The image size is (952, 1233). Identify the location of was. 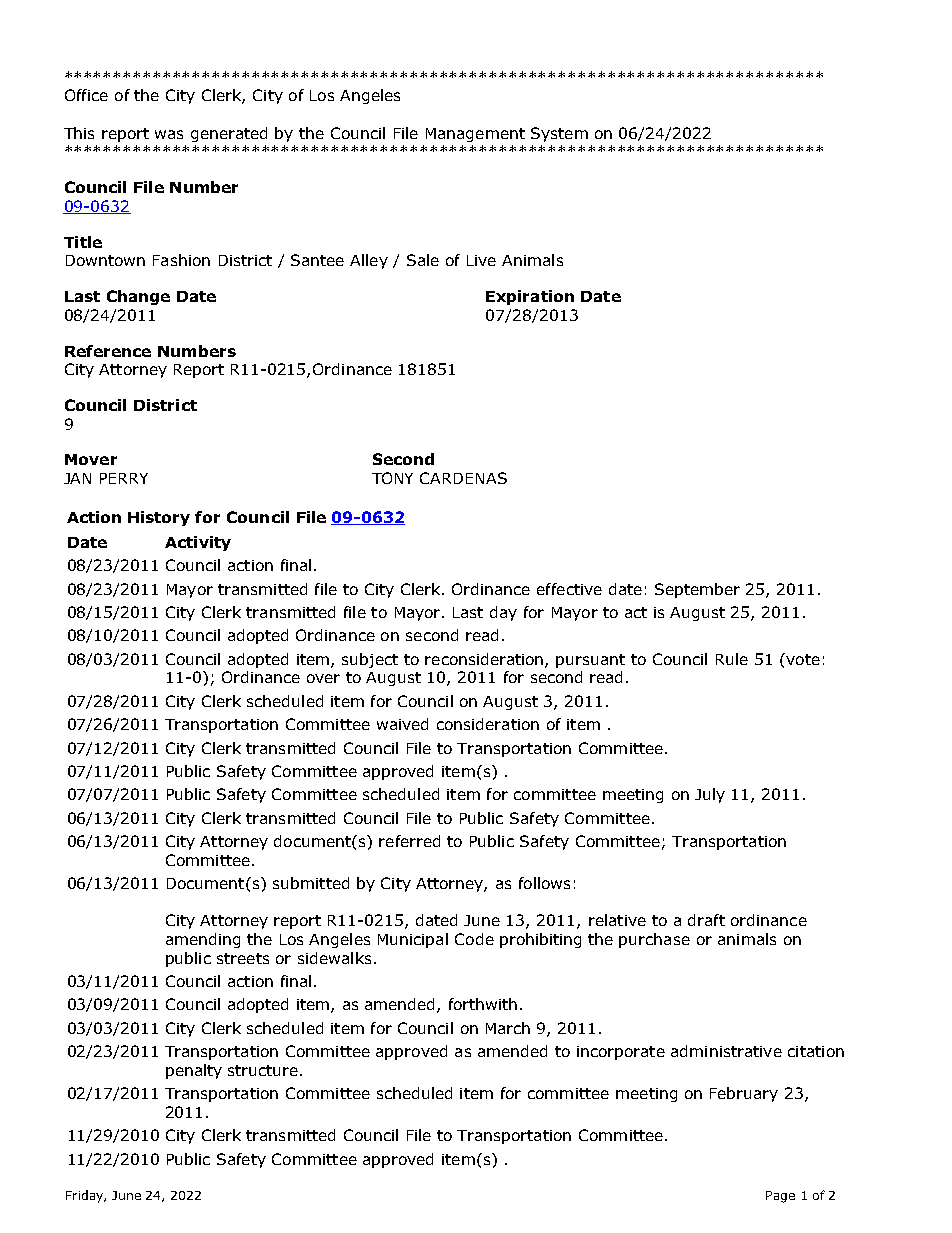
(169, 134).
